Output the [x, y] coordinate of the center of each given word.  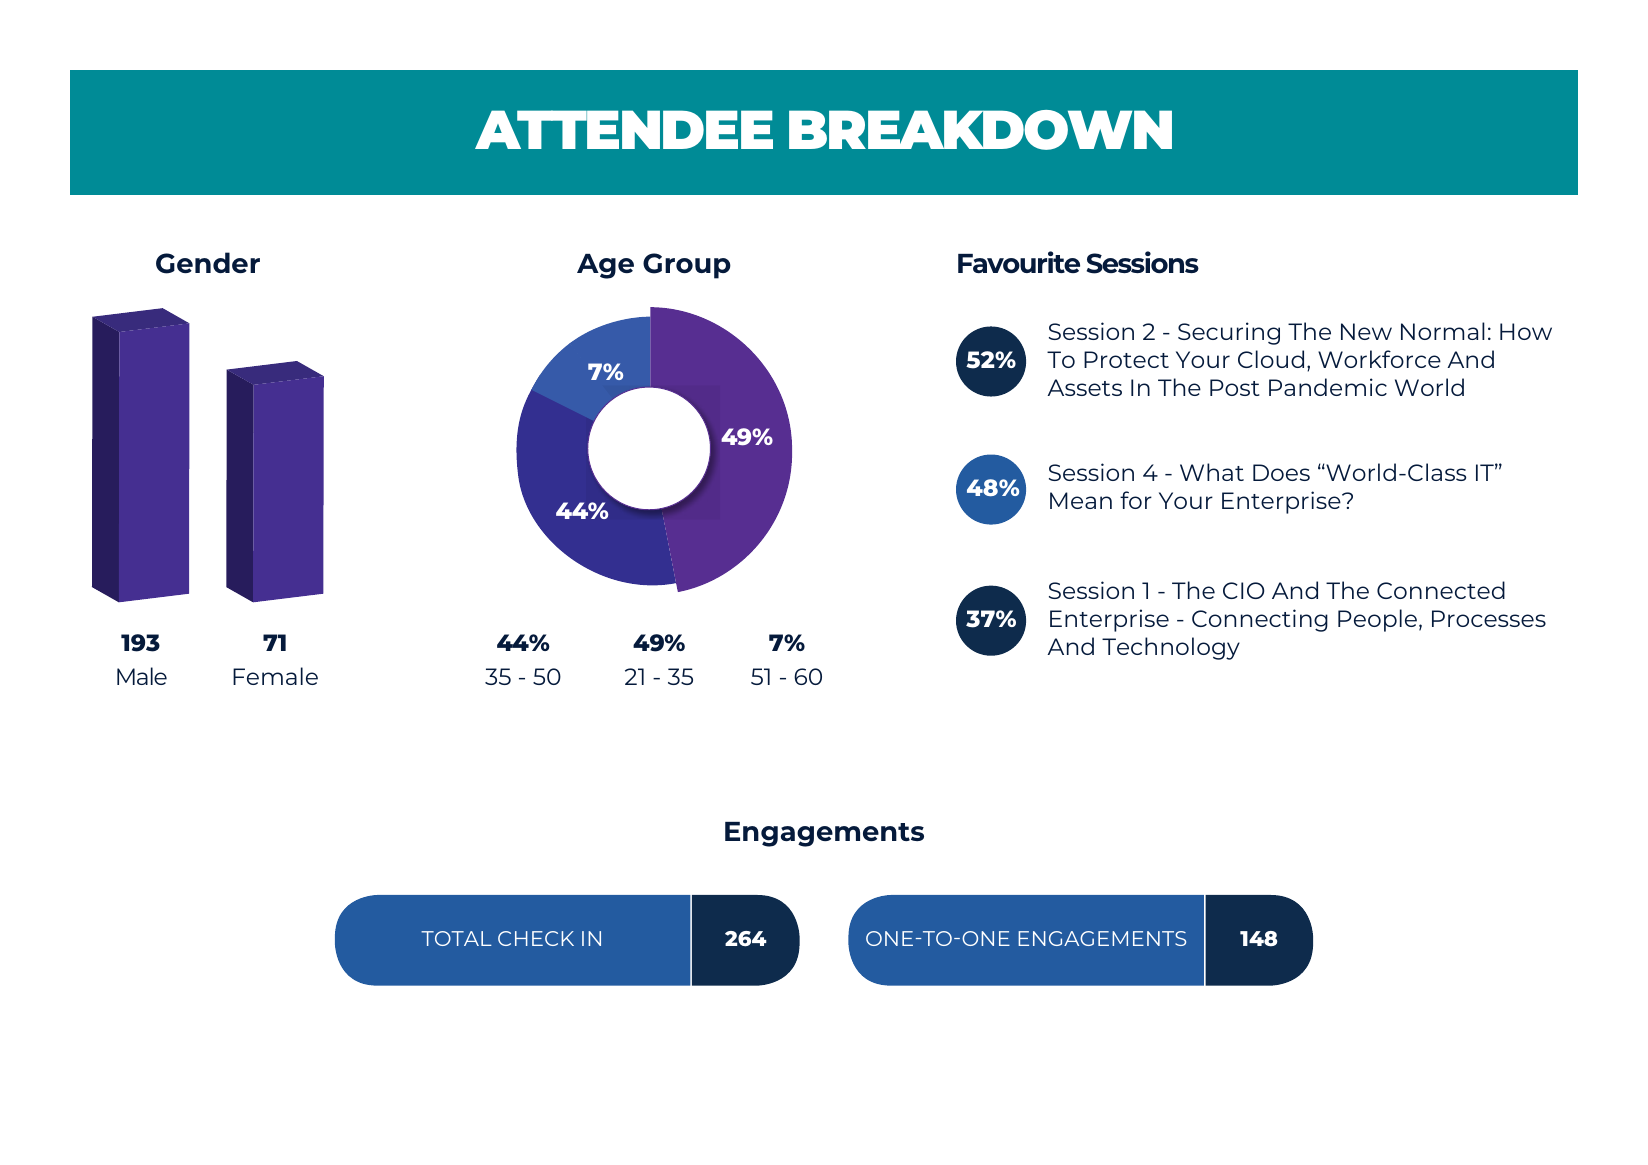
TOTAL [456, 938]
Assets [1084, 387]
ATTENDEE [624, 129]
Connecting [1260, 620]
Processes [1489, 618]
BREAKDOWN [980, 130]
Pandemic [1328, 387]
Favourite [1019, 262]
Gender [208, 263]
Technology [1171, 648]
